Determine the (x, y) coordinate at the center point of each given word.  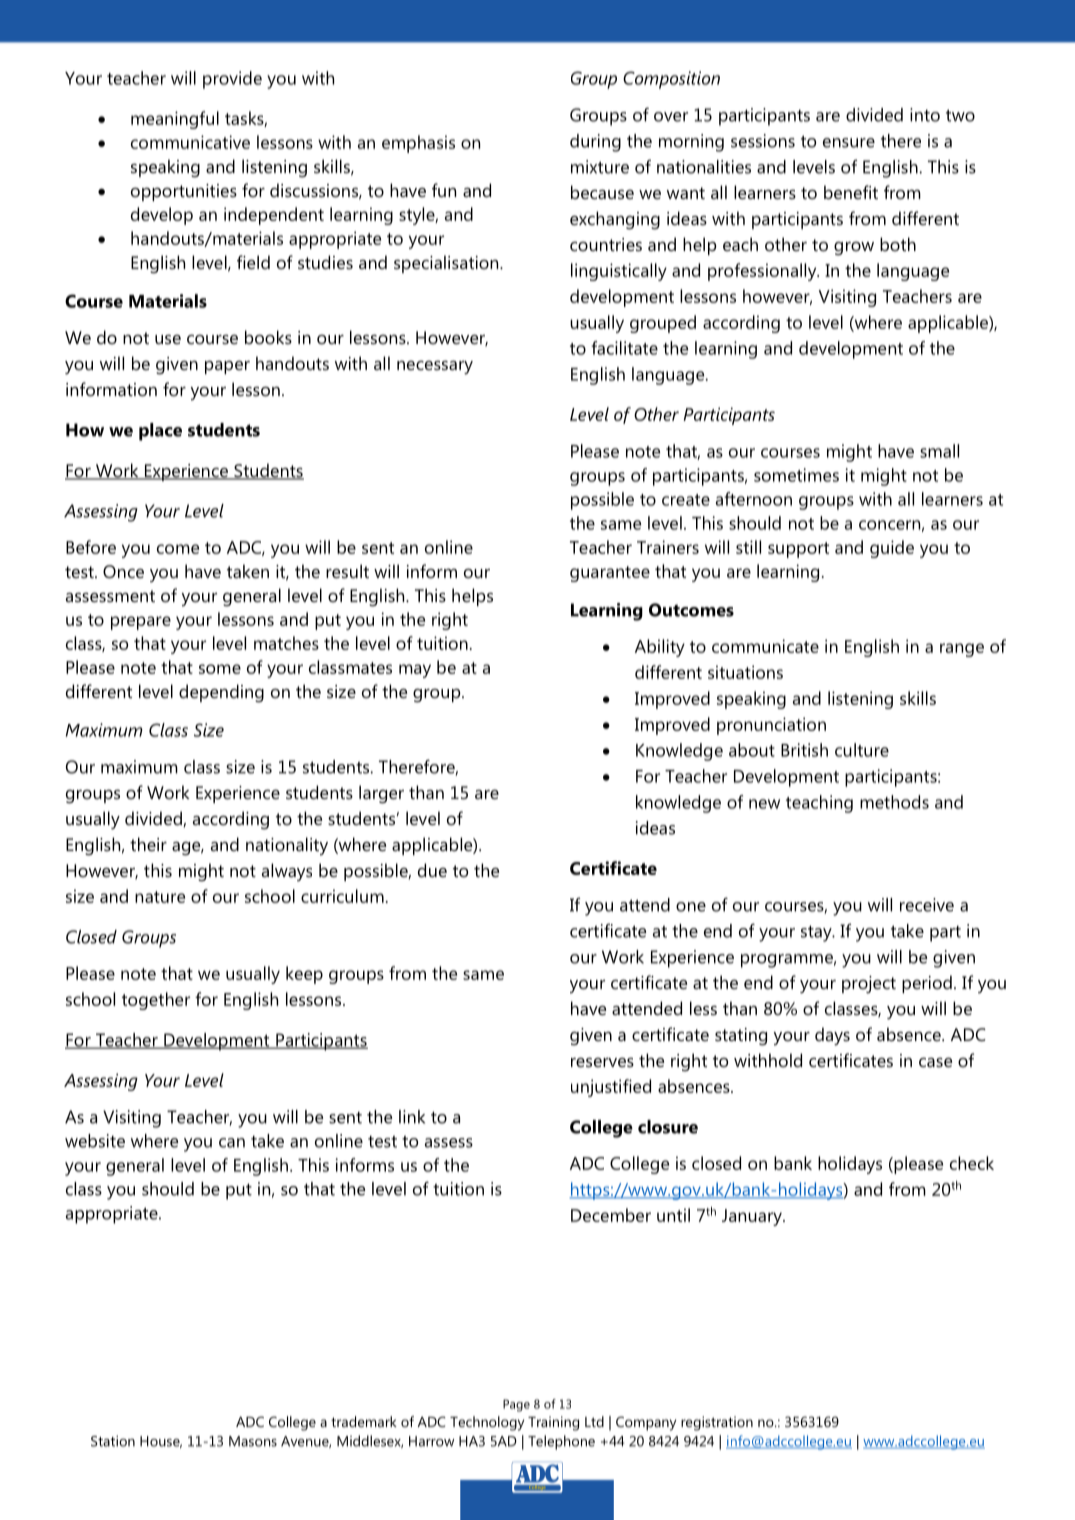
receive (927, 905)
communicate (765, 646)
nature (160, 897)
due (432, 870)
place (160, 432)
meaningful (175, 120)
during (595, 143)
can (232, 1143)
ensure (849, 143)
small (939, 451)
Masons (253, 1441)
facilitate (624, 348)
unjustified (611, 1088)
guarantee (610, 574)
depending (221, 693)
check (972, 1163)
